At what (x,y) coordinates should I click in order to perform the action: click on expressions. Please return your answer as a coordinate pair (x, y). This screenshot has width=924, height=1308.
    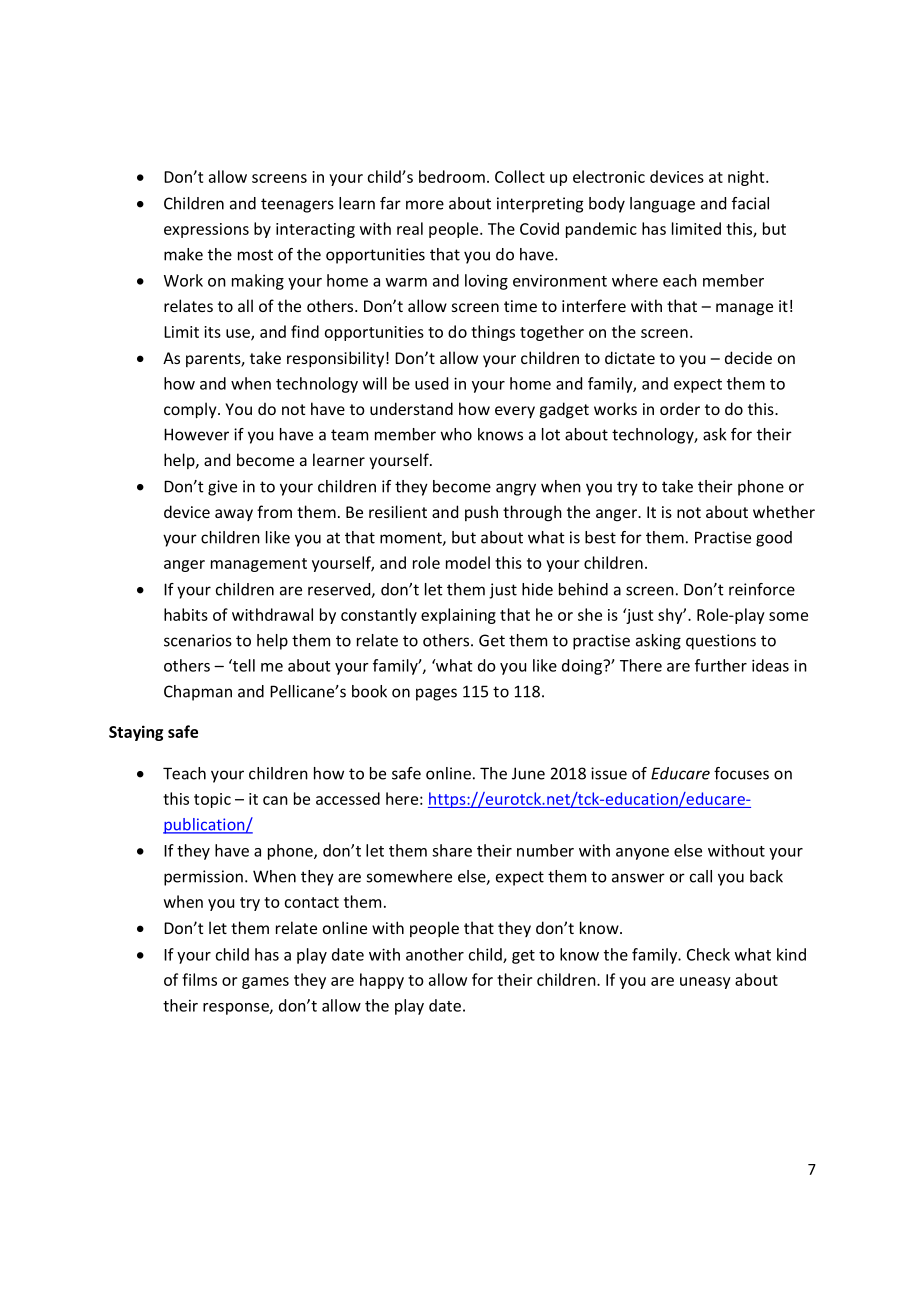
    Looking at the image, I should click on (206, 230).
